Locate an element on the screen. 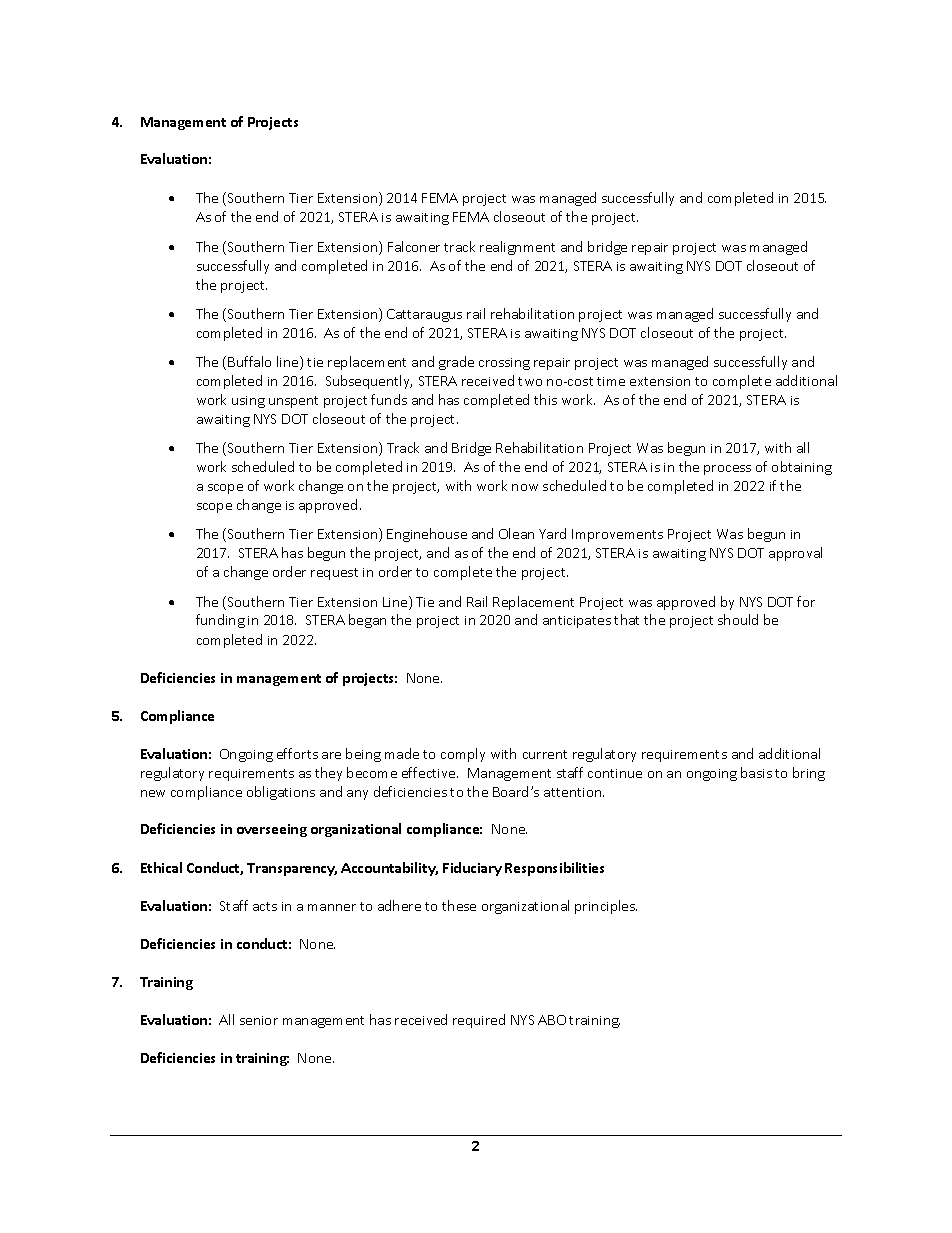 This screenshot has width=952, height=1233. funding is located at coordinates (220, 621).
